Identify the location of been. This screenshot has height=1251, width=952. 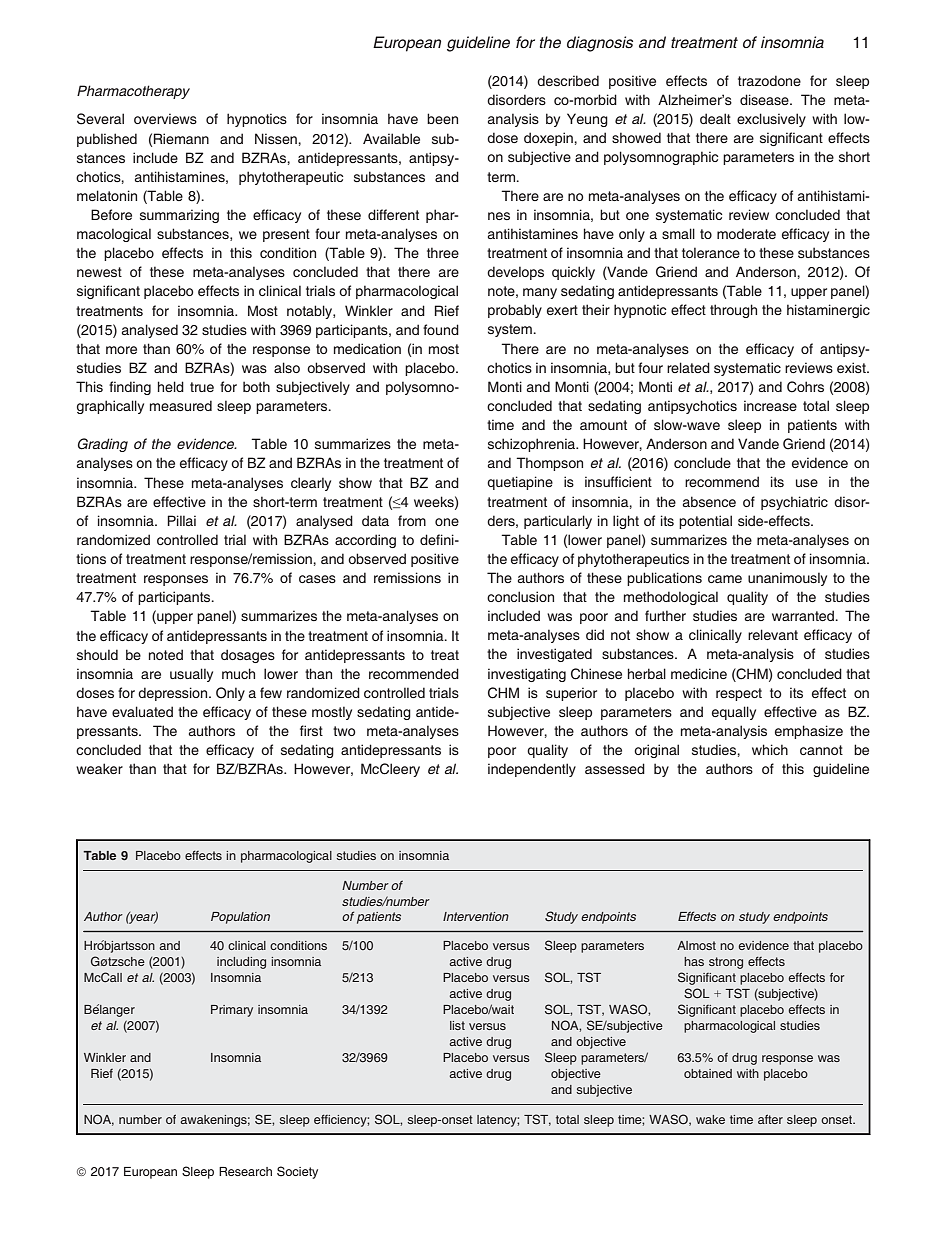
(442, 118).
